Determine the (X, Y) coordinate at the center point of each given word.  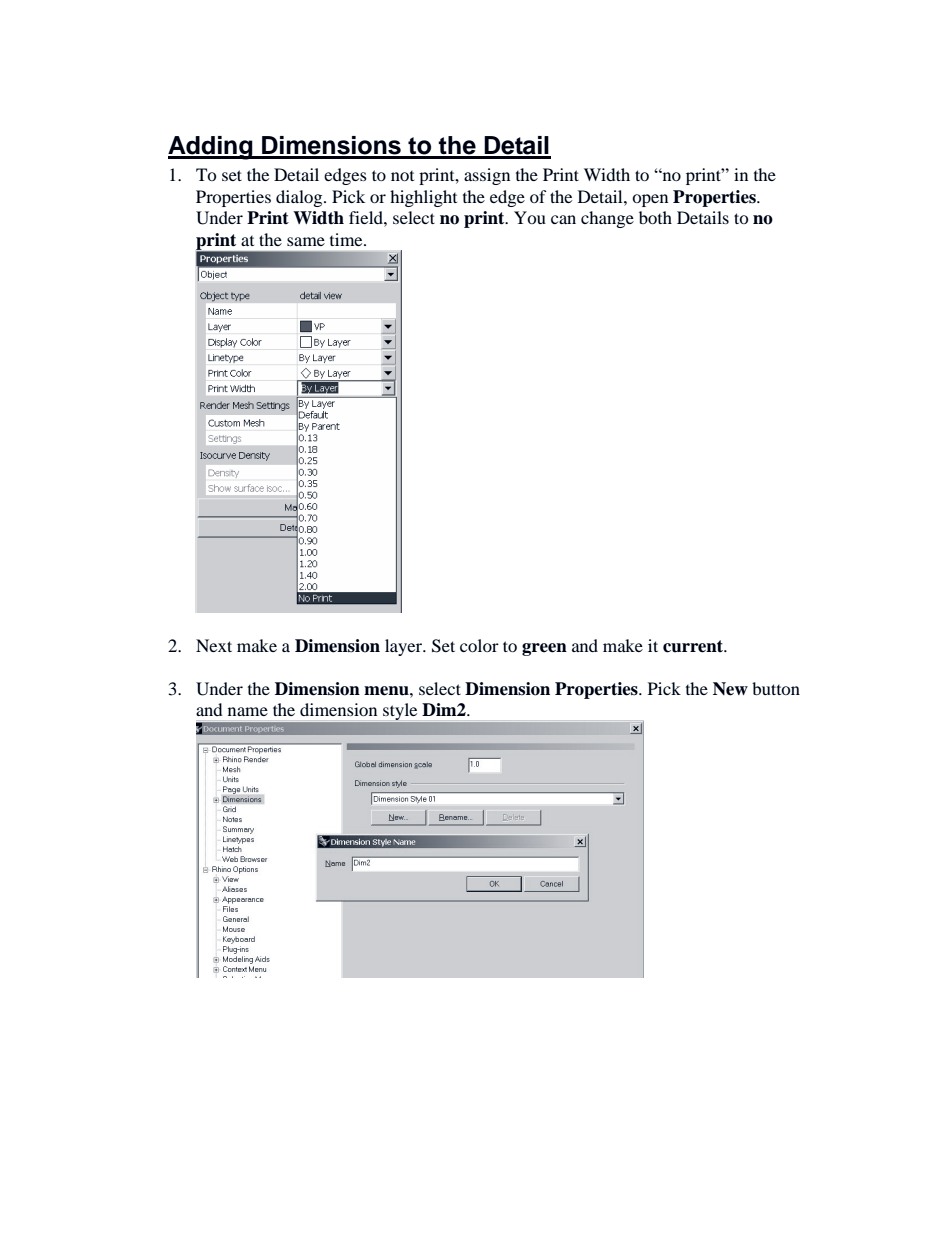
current (694, 646)
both (655, 217)
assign (487, 176)
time (347, 239)
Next (214, 645)
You (530, 217)
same (306, 241)
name (248, 711)
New (730, 689)
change (607, 219)
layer (405, 647)
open (650, 200)
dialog (300, 198)
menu (387, 691)
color (479, 645)
